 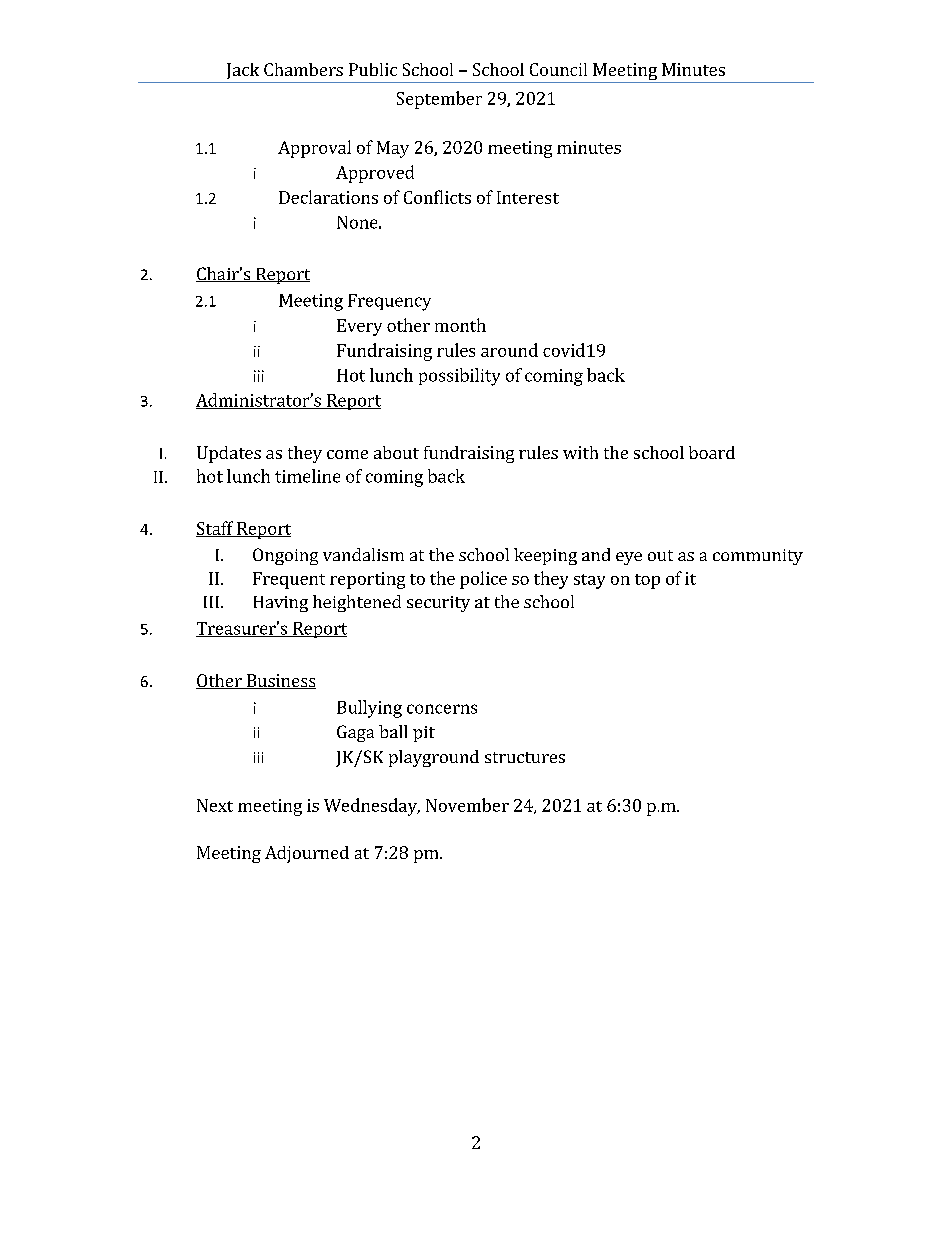 What do you see at coordinates (525, 757) in the document?
I see `structures` at bounding box center [525, 757].
